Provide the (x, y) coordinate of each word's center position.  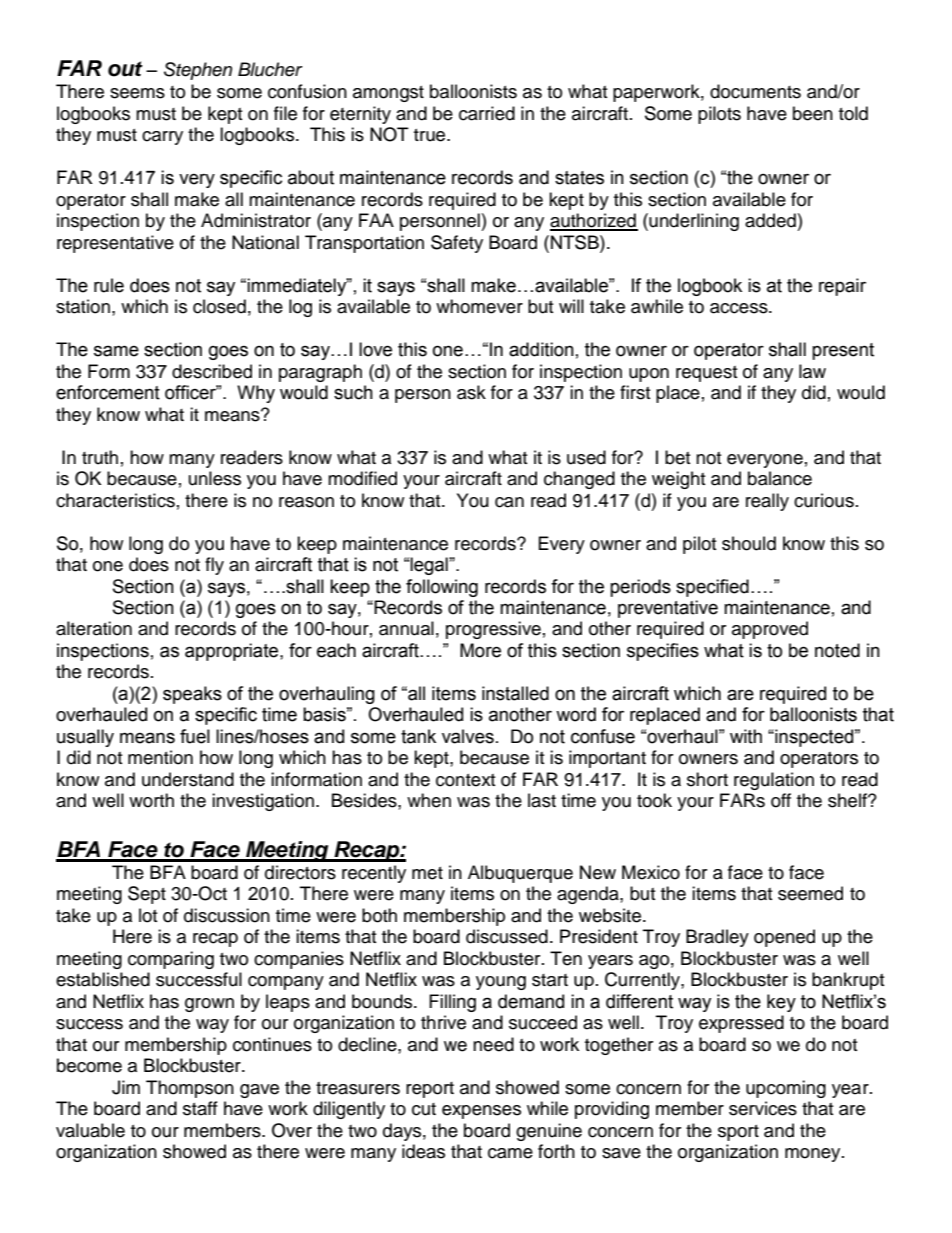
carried (487, 113)
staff (200, 1108)
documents (755, 91)
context (465, 780)
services (763, 1108)
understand (188, 779)
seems (137, 93)
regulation (774, 781)
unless (215, 478)
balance (780, 478)
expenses (481, 1112)
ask (471, 392)
